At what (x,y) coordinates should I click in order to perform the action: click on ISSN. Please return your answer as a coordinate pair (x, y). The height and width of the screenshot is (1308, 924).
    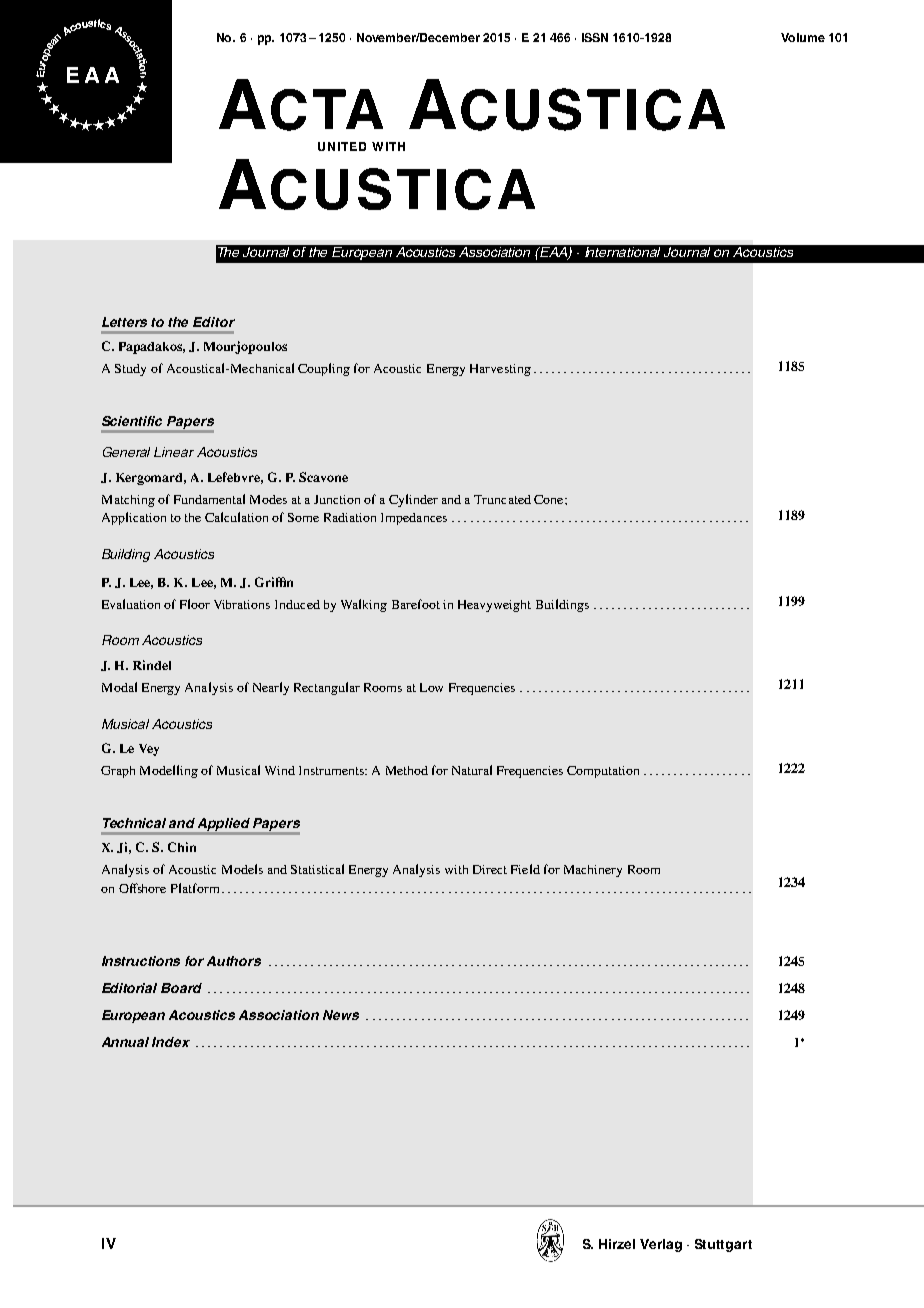
    Looking at the image, I should click on (595, 37).
